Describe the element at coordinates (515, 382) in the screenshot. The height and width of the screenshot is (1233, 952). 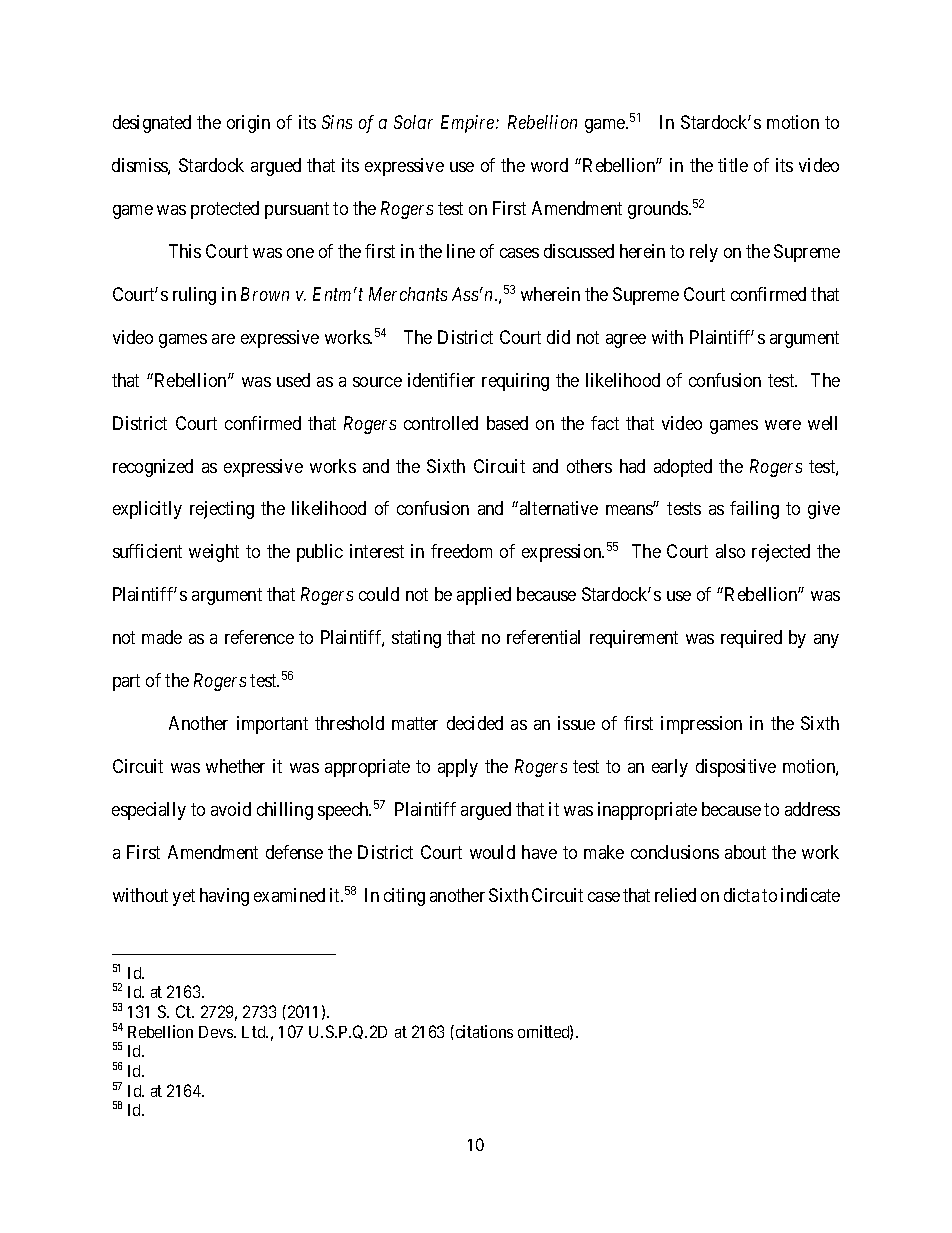
I see `requiring` at that location.
